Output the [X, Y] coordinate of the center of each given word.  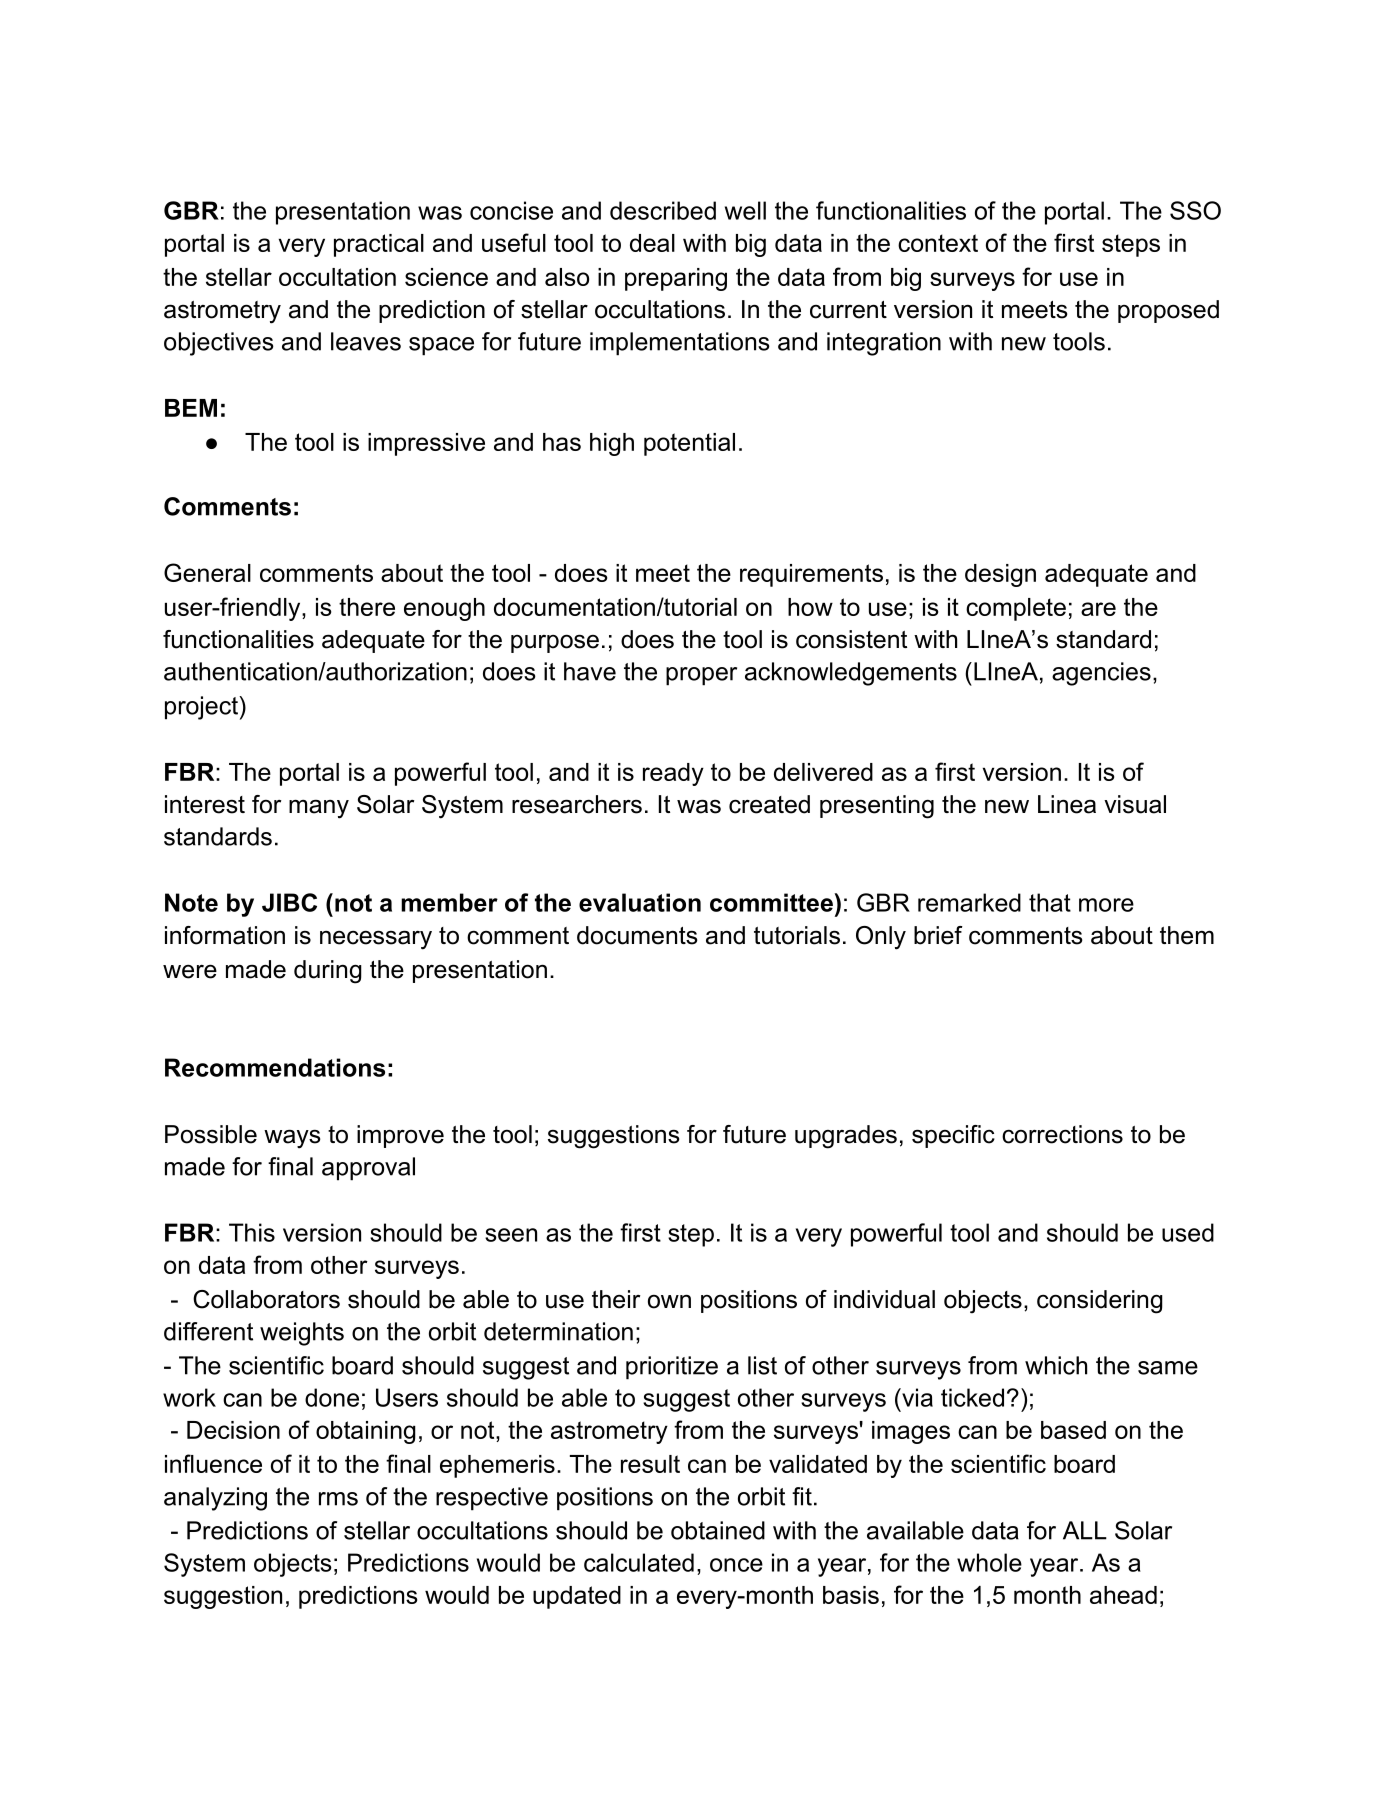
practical [379, 245]
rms [338, 1499]
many [319, 809]
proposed [1168, 311]
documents [637, 935]
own [669, 1301]
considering [1100, 1302]
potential [689, 444]
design [1000, 575]
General [207, 572]
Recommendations [275, 1067]
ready [673, 774]
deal [652, 243]
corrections [1062, 1134]
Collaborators [266, 1299]
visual [1135, 804]
